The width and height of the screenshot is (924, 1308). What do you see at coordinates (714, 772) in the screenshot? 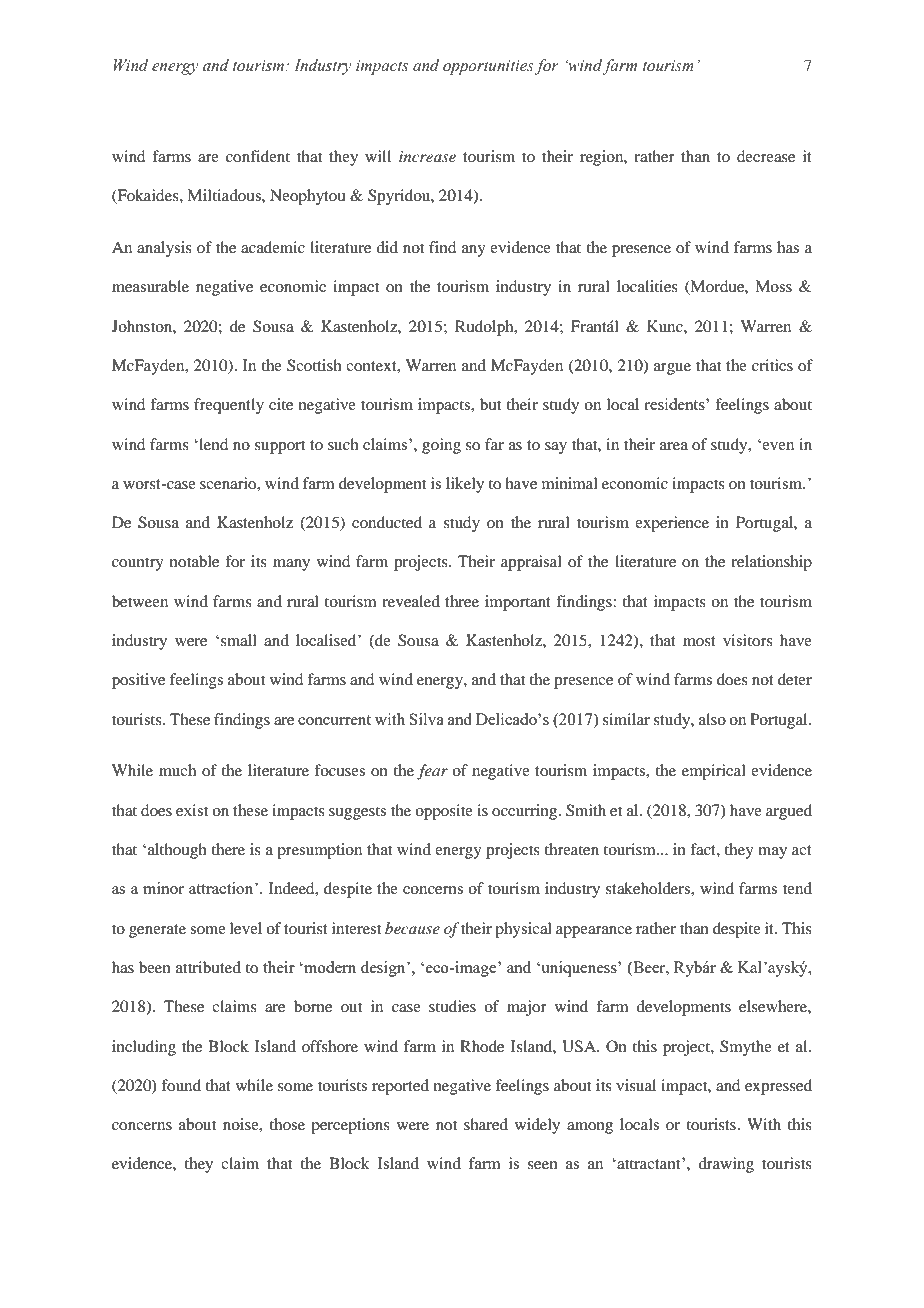
I see `empirical` at bounding box center [714, 772].
